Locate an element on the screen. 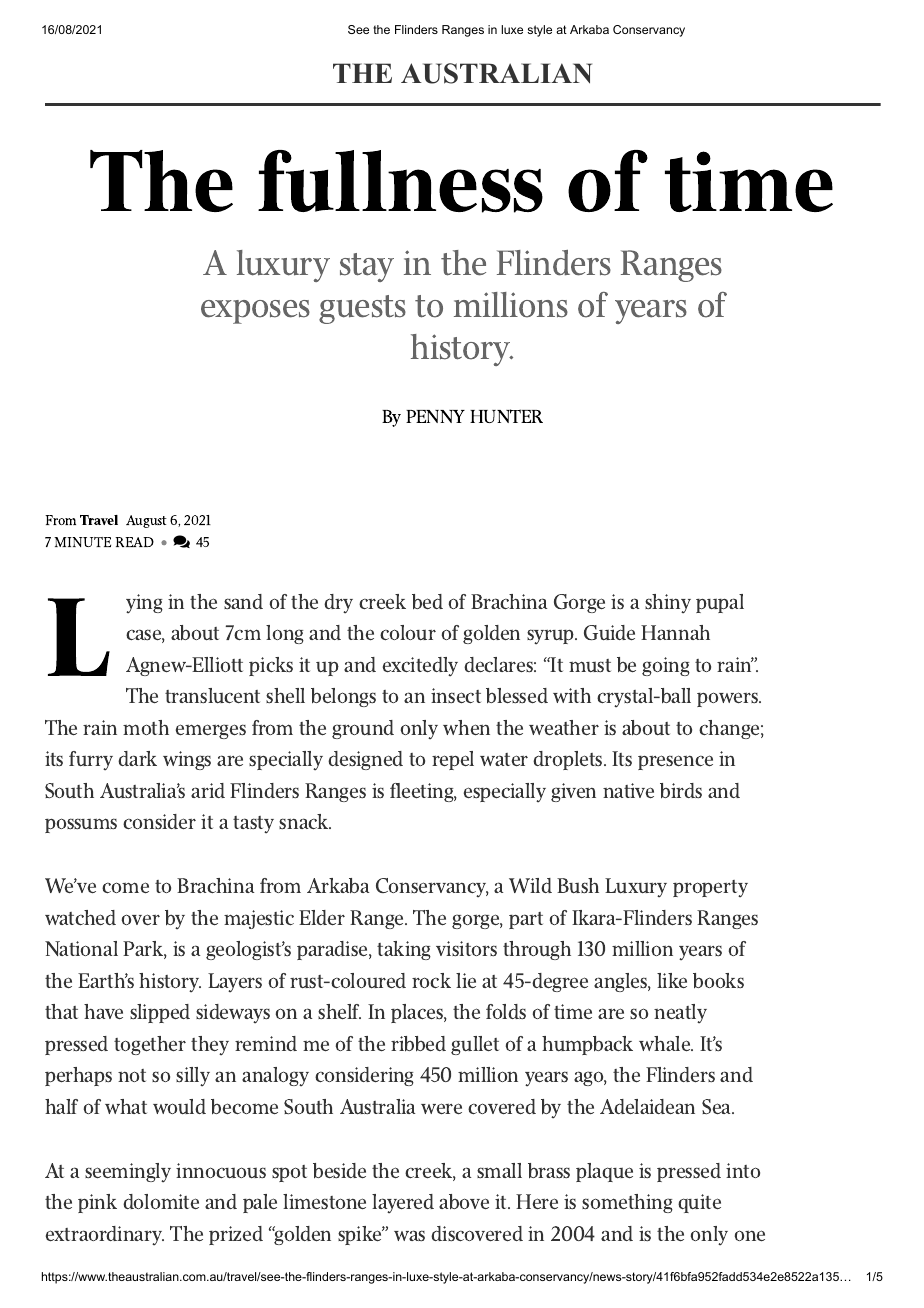  August is located at coordinates (146, 521).
